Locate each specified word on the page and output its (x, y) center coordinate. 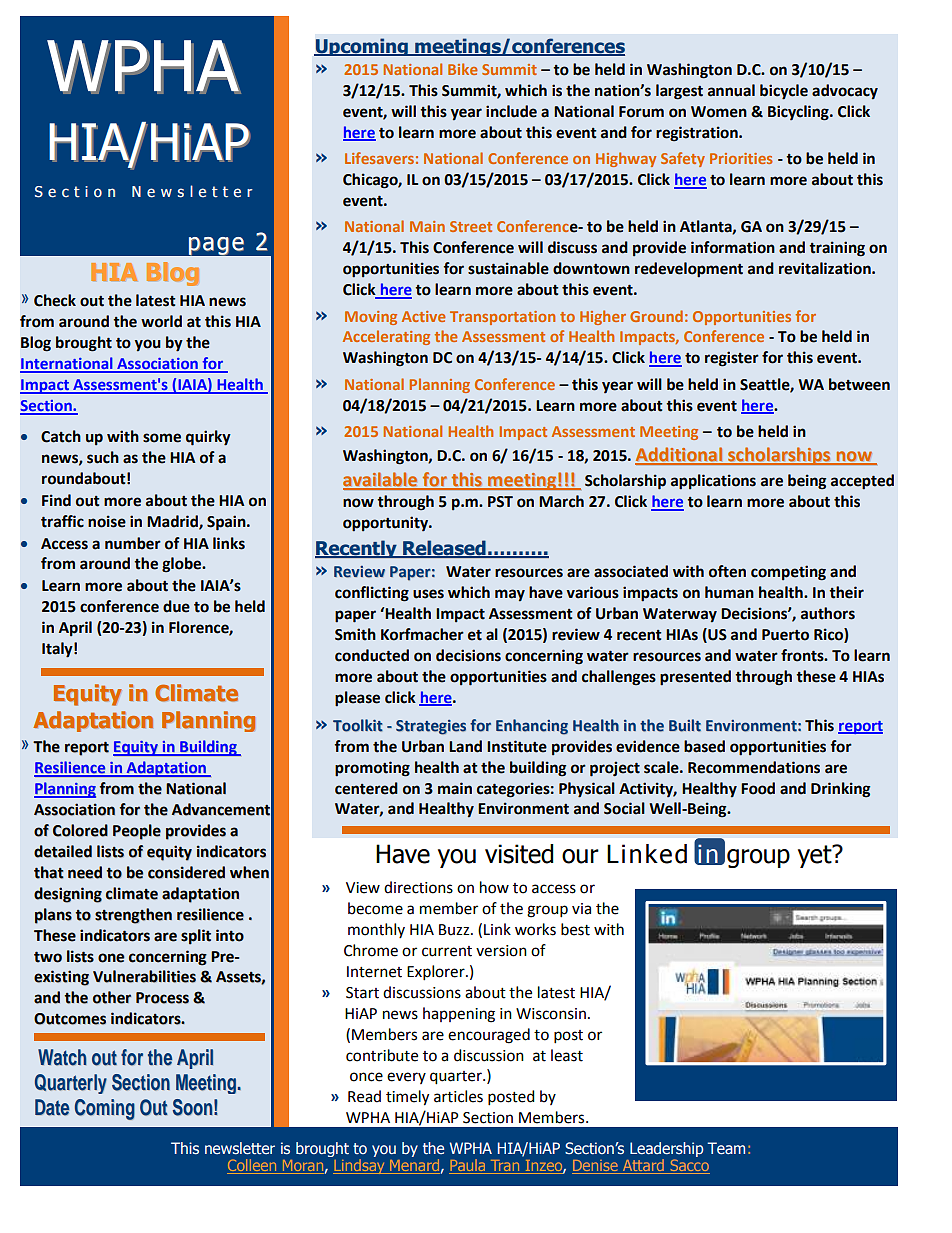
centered (366, 788)
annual (731, 90)
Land (465, 746)
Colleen (253, 1166)
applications (713, 482)
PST (500, 502)
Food (758, 788)
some (162, 438)
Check (55, 300)
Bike (463, 69)
